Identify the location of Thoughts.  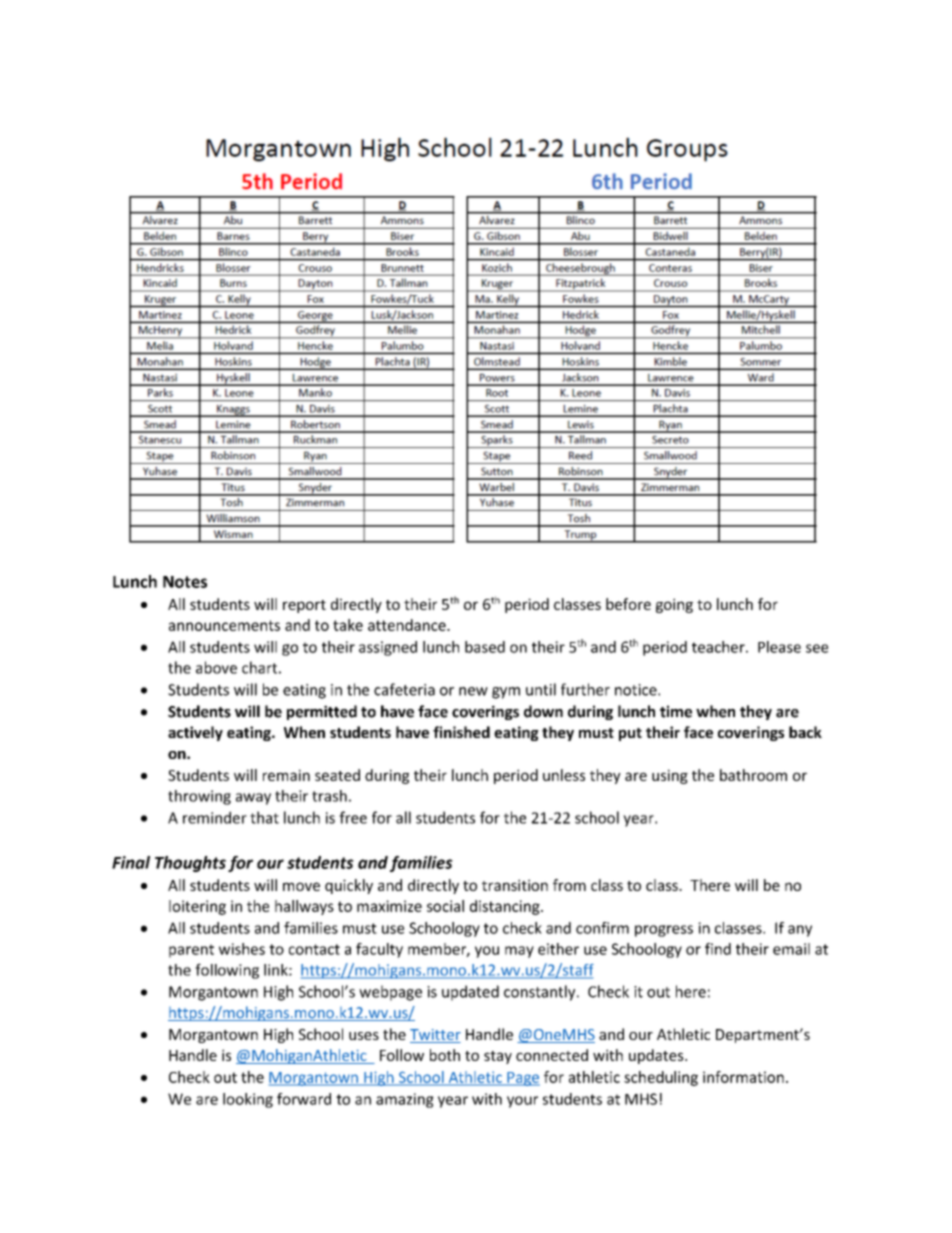
(190, 864).
